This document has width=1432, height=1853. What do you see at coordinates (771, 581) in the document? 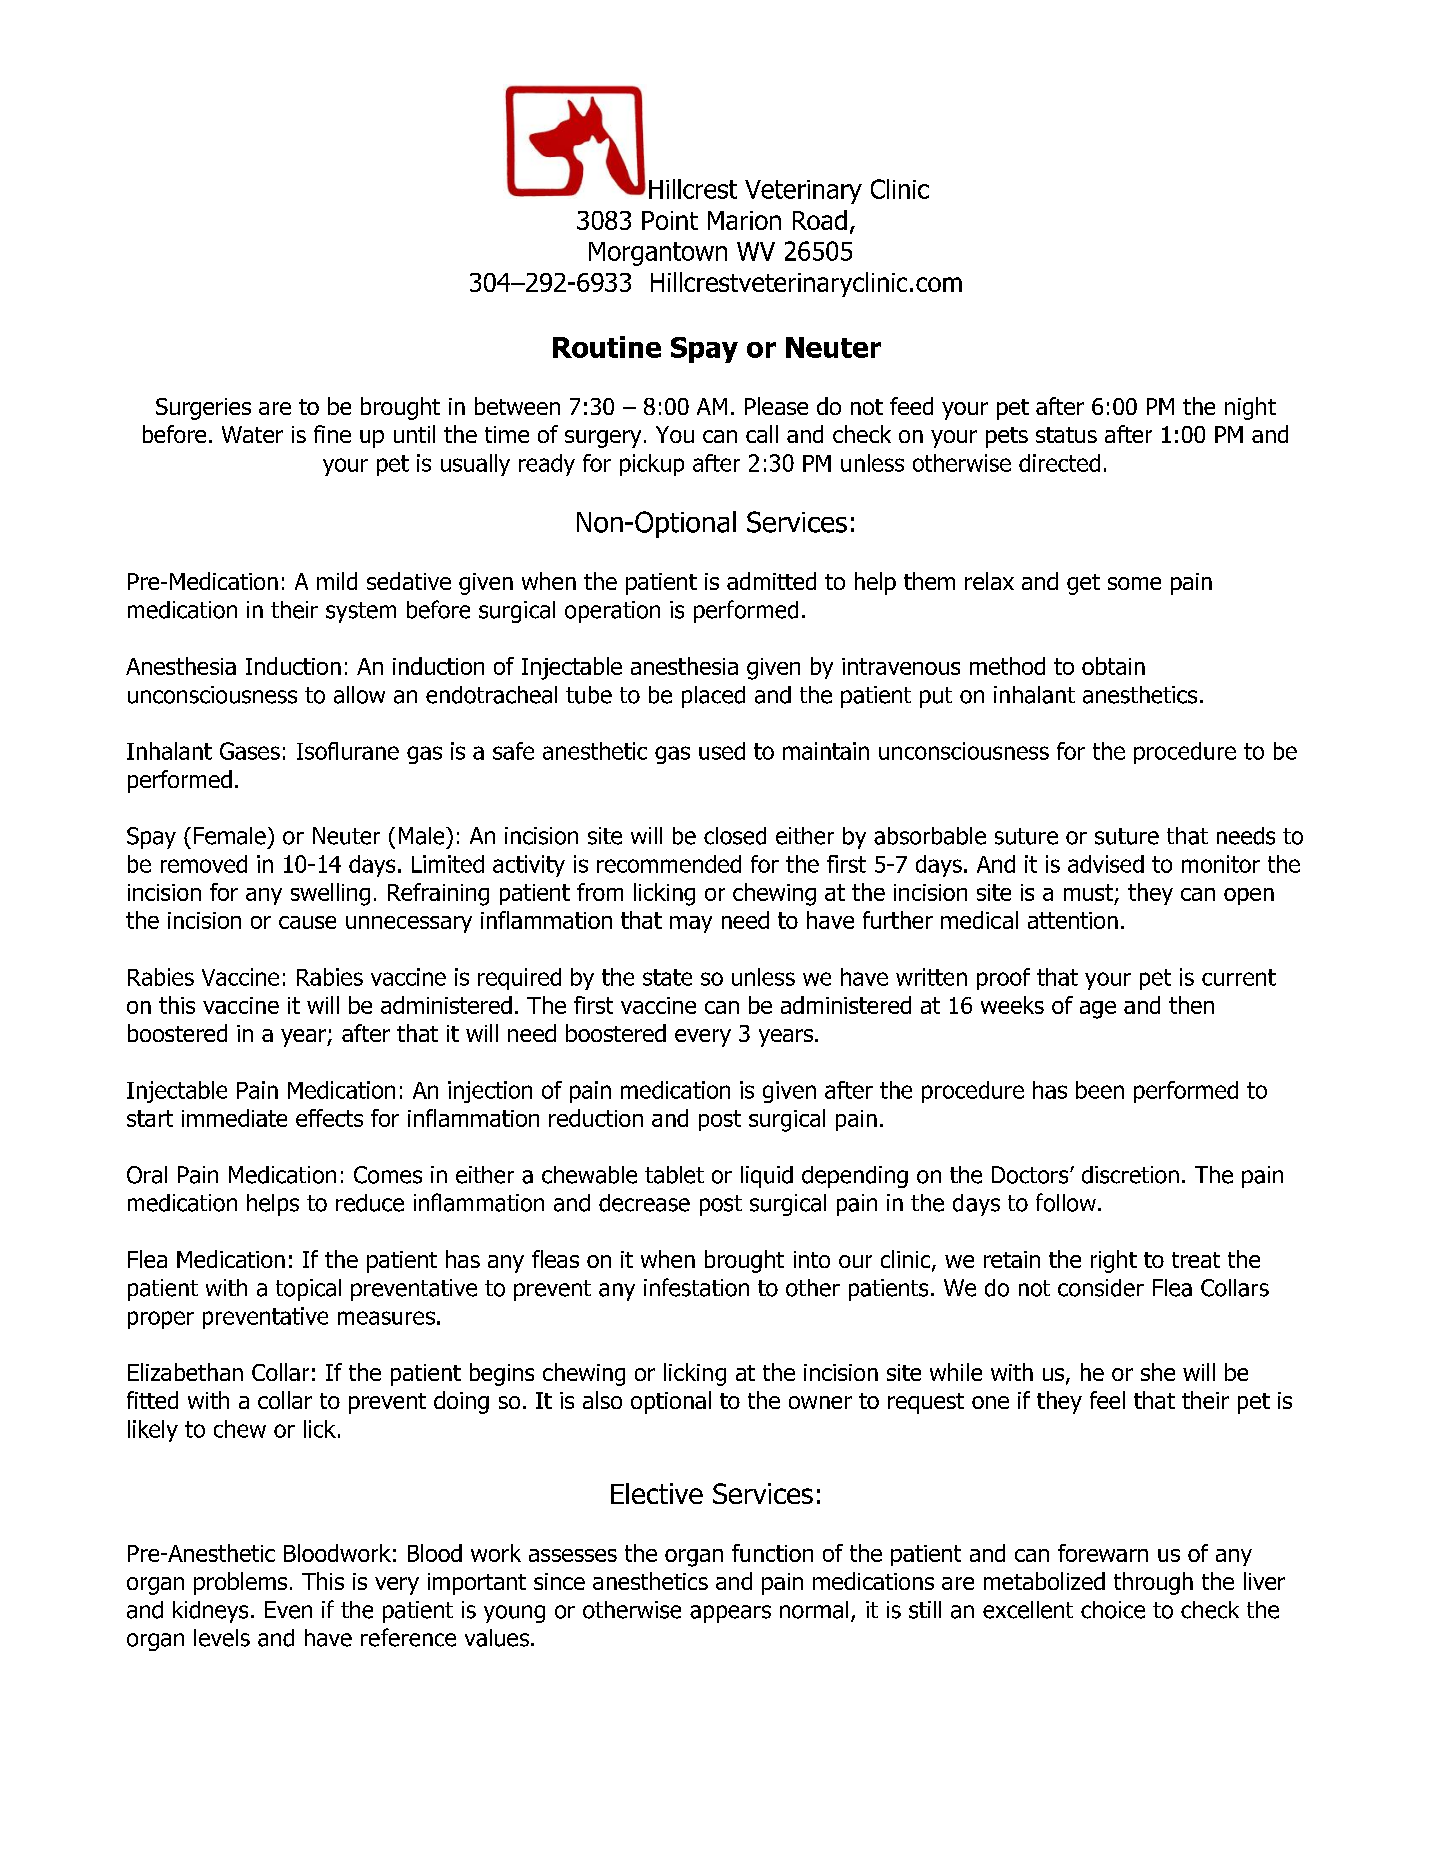
I see `admitted` at bounding box center [771, 581].
